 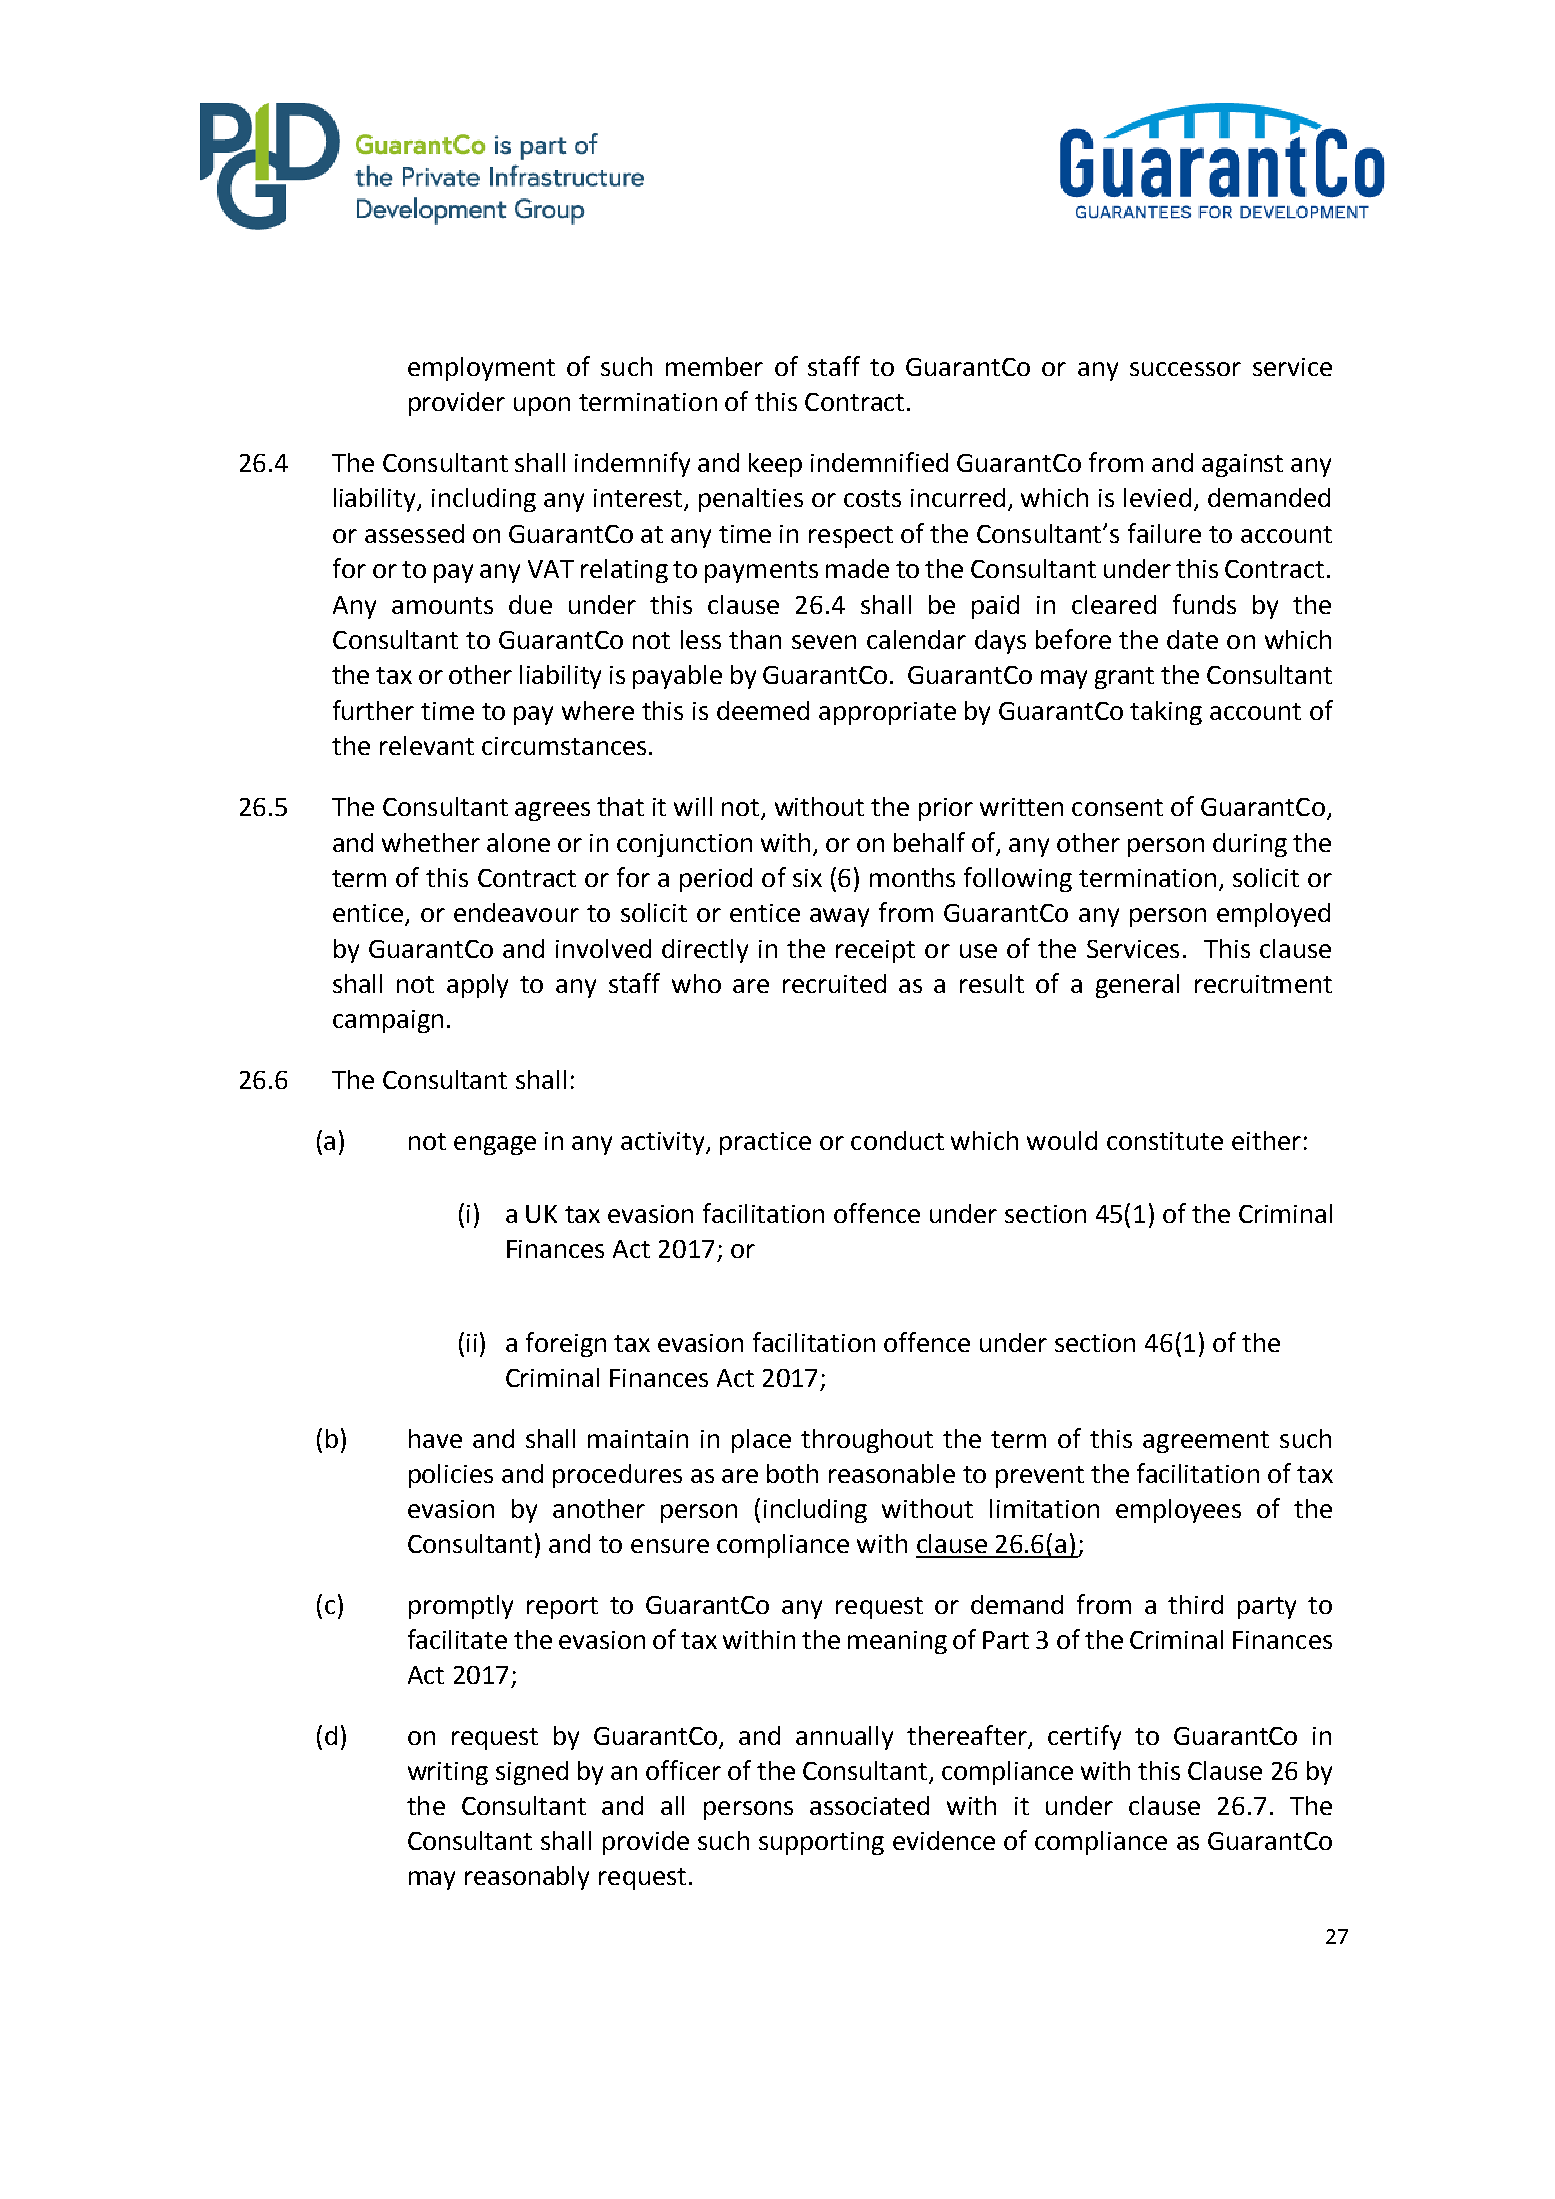 I want to click on employees, so click(x=1178, y=1511).
